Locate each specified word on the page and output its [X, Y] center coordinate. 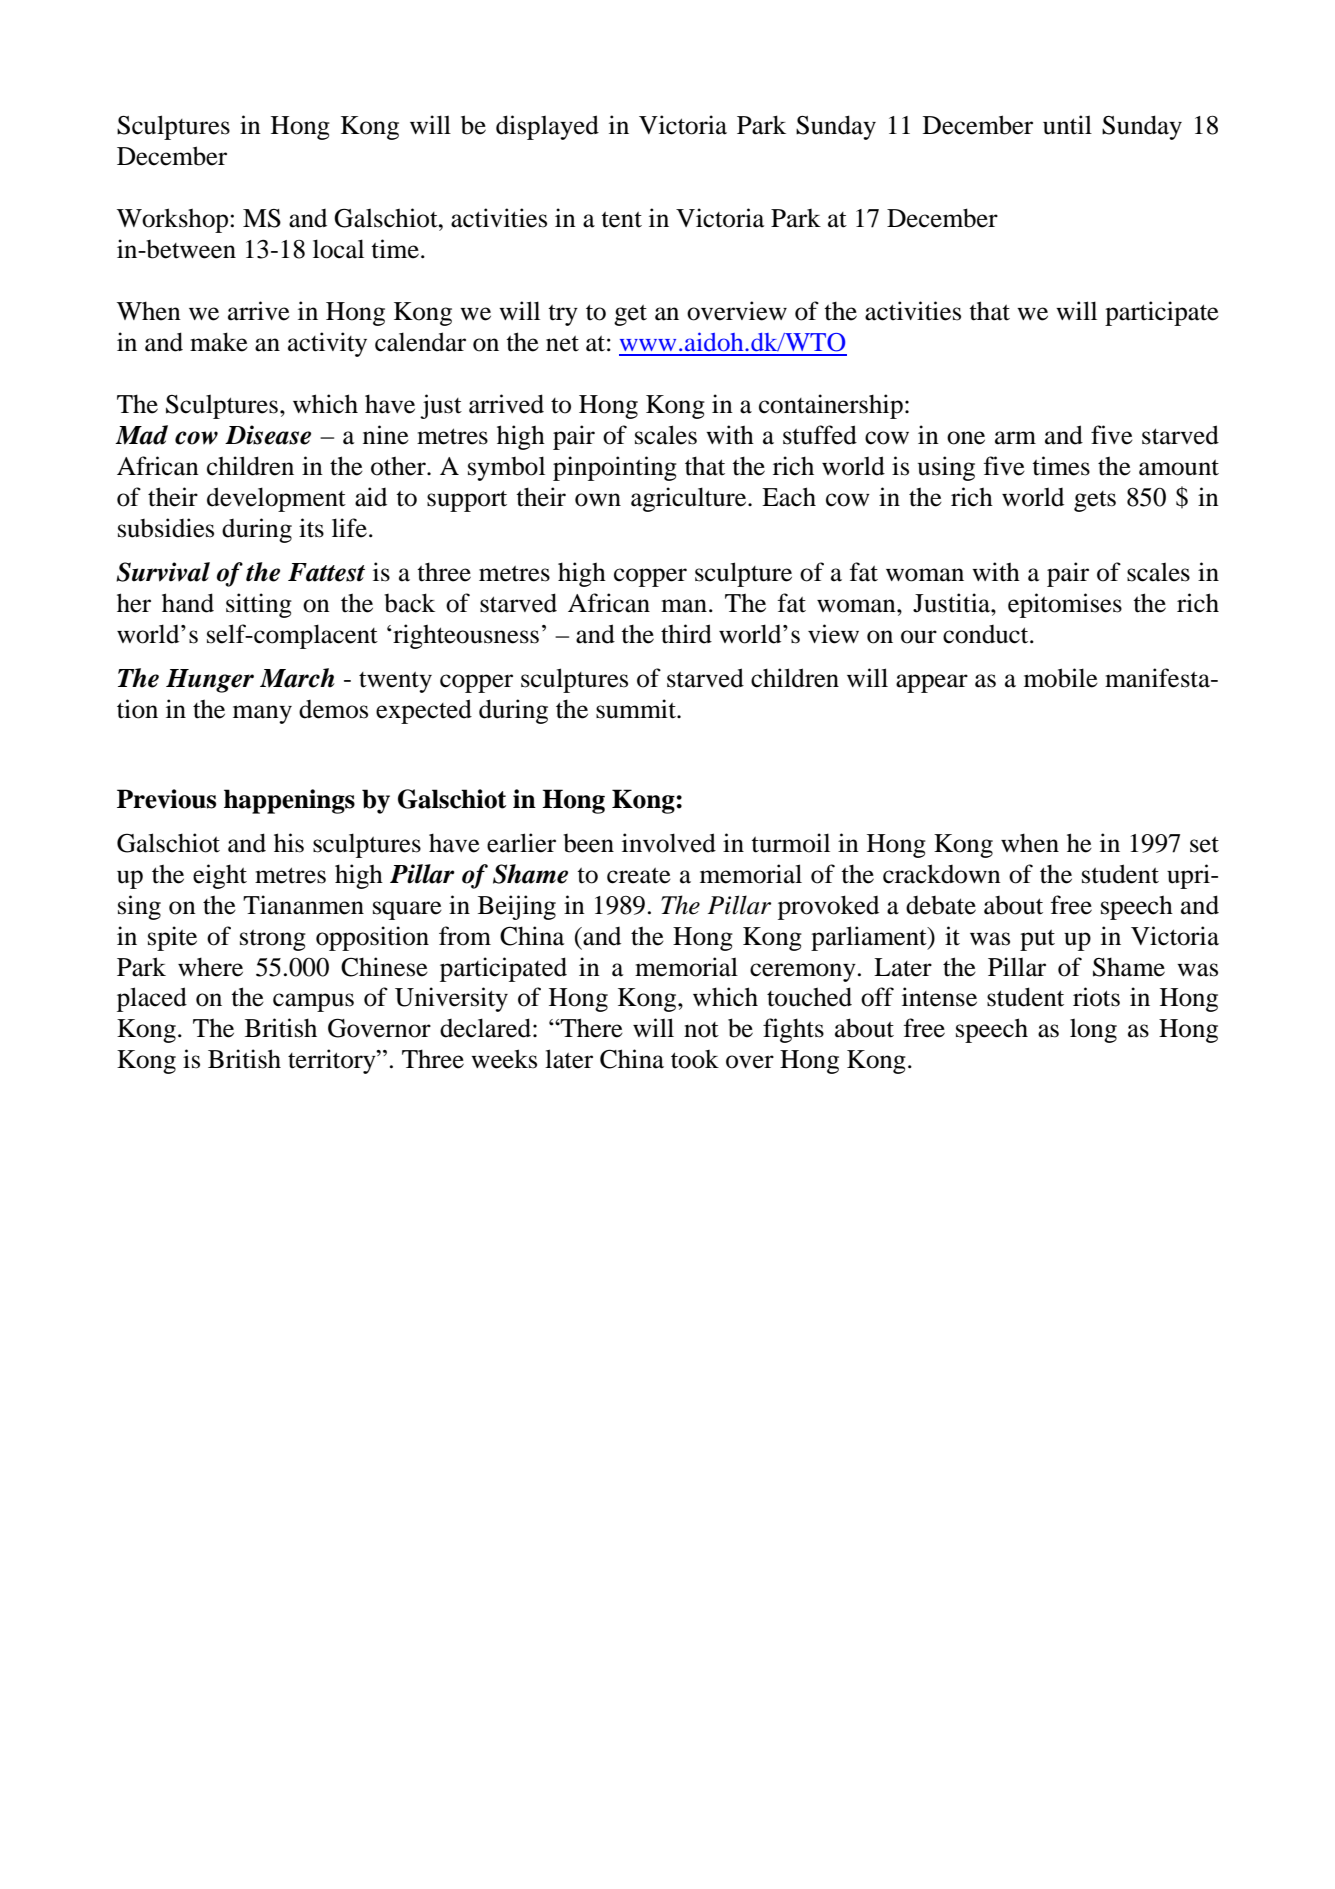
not [701, 1030]
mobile [1061, 678]
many [262, 714]
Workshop [172, 220]
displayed [547, 127]
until [1067, 125]
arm [1015, 438]
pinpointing [615, 468]
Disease [268, 435]
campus [313, 1002]
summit [637, 709]
